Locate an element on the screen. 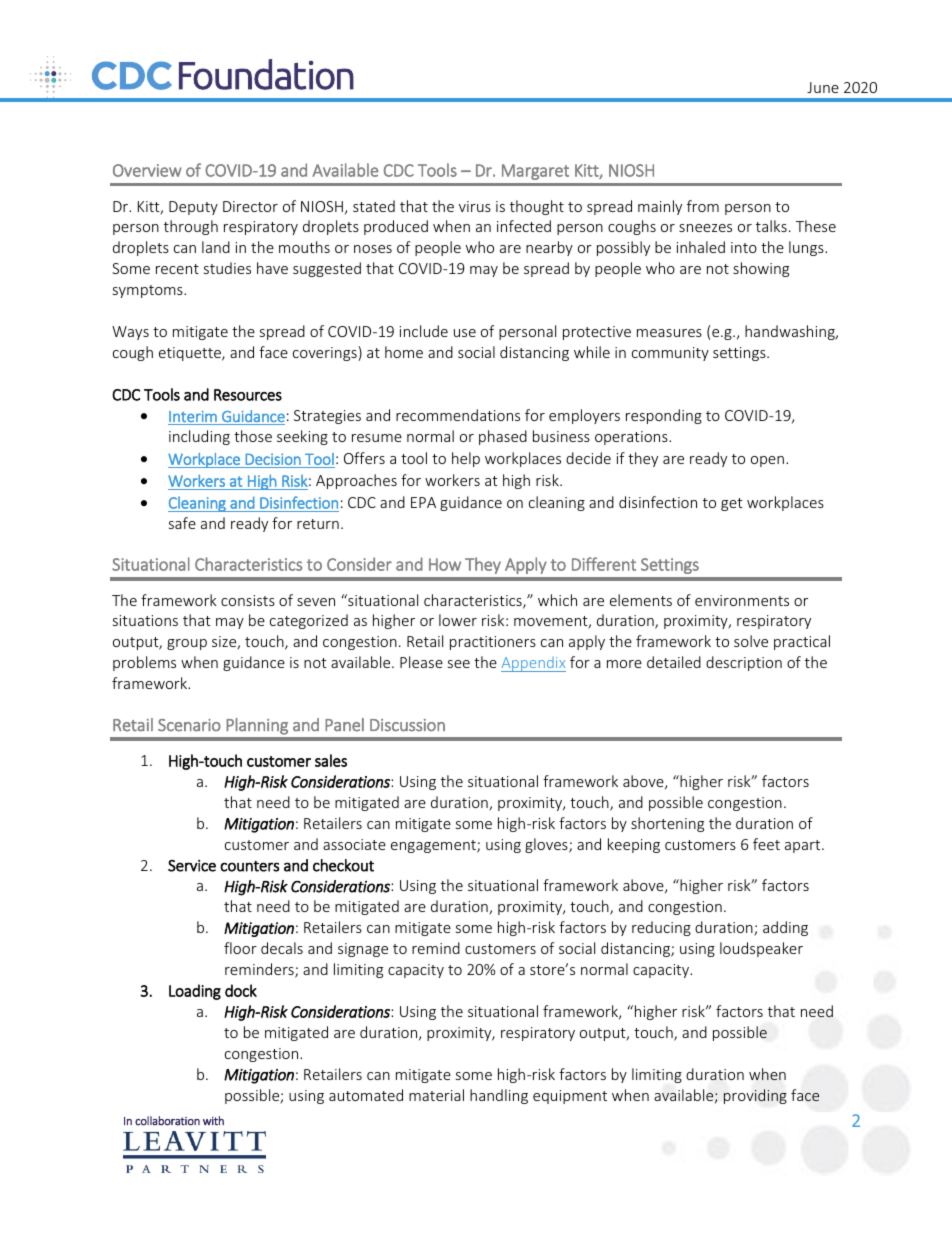 This screenshot has height=1233, width=952. lower is located at coordinates (458, 620).
